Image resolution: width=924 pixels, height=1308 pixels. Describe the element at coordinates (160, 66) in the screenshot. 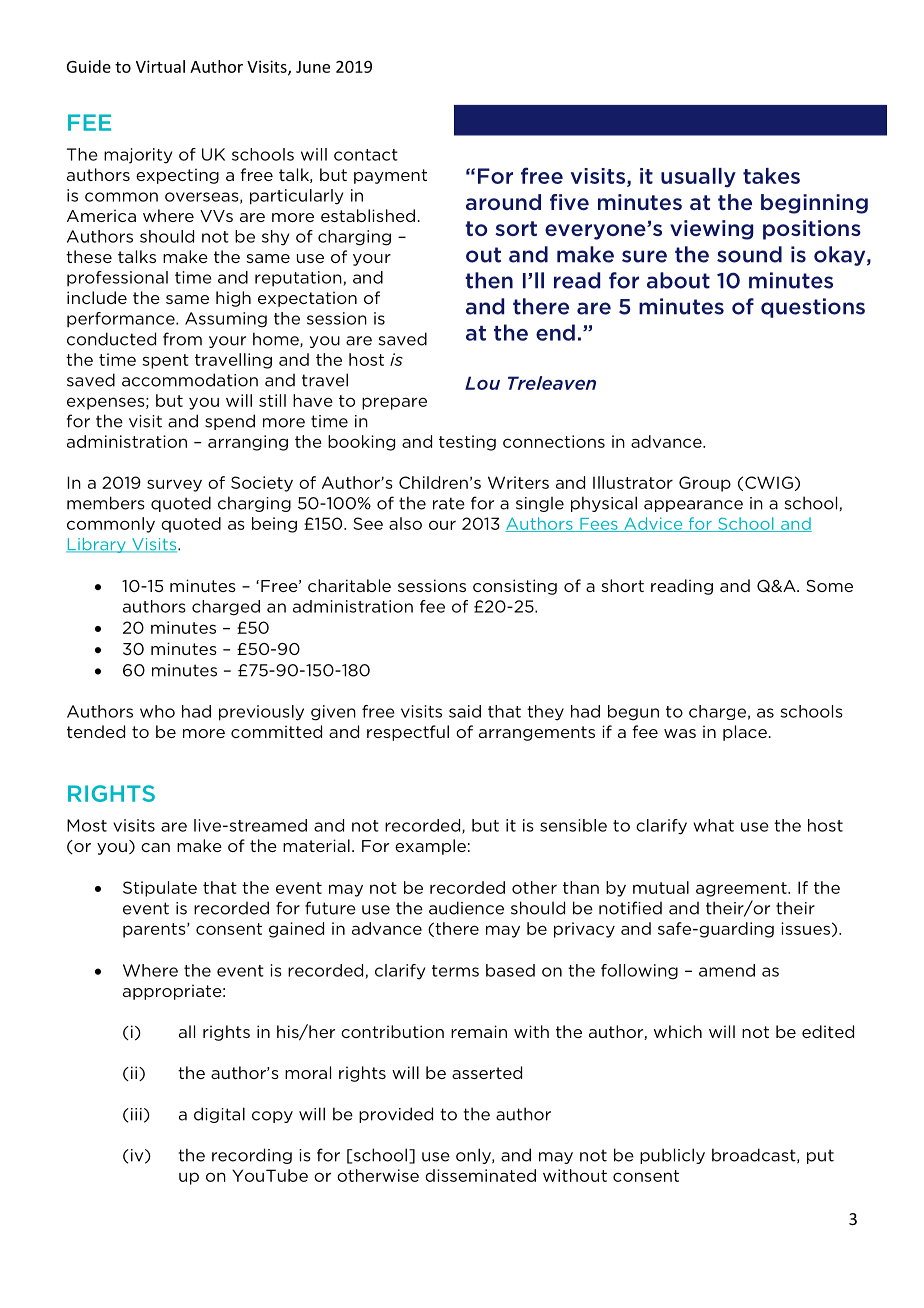

I see `Virtual` at that location.
